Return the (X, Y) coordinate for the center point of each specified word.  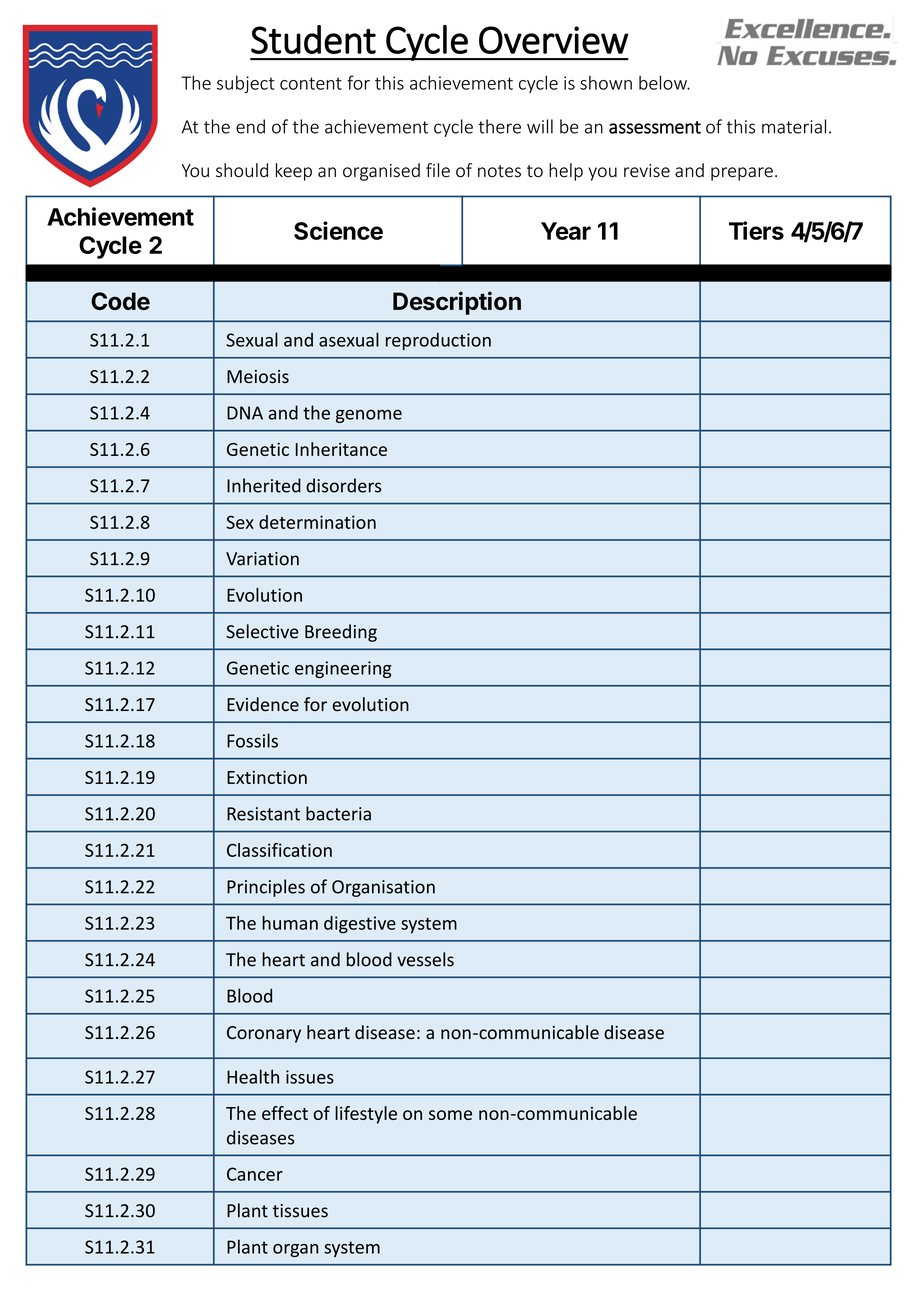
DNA (245, 413)
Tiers (756, 230)
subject (246, 84)
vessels (425, 959)
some (450, 1115)
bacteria (338, 813)
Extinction (267, 777)
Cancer (255, 1174)
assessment (655, 127)
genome (369, 416)
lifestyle (366, 1115)
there (499, 126)
